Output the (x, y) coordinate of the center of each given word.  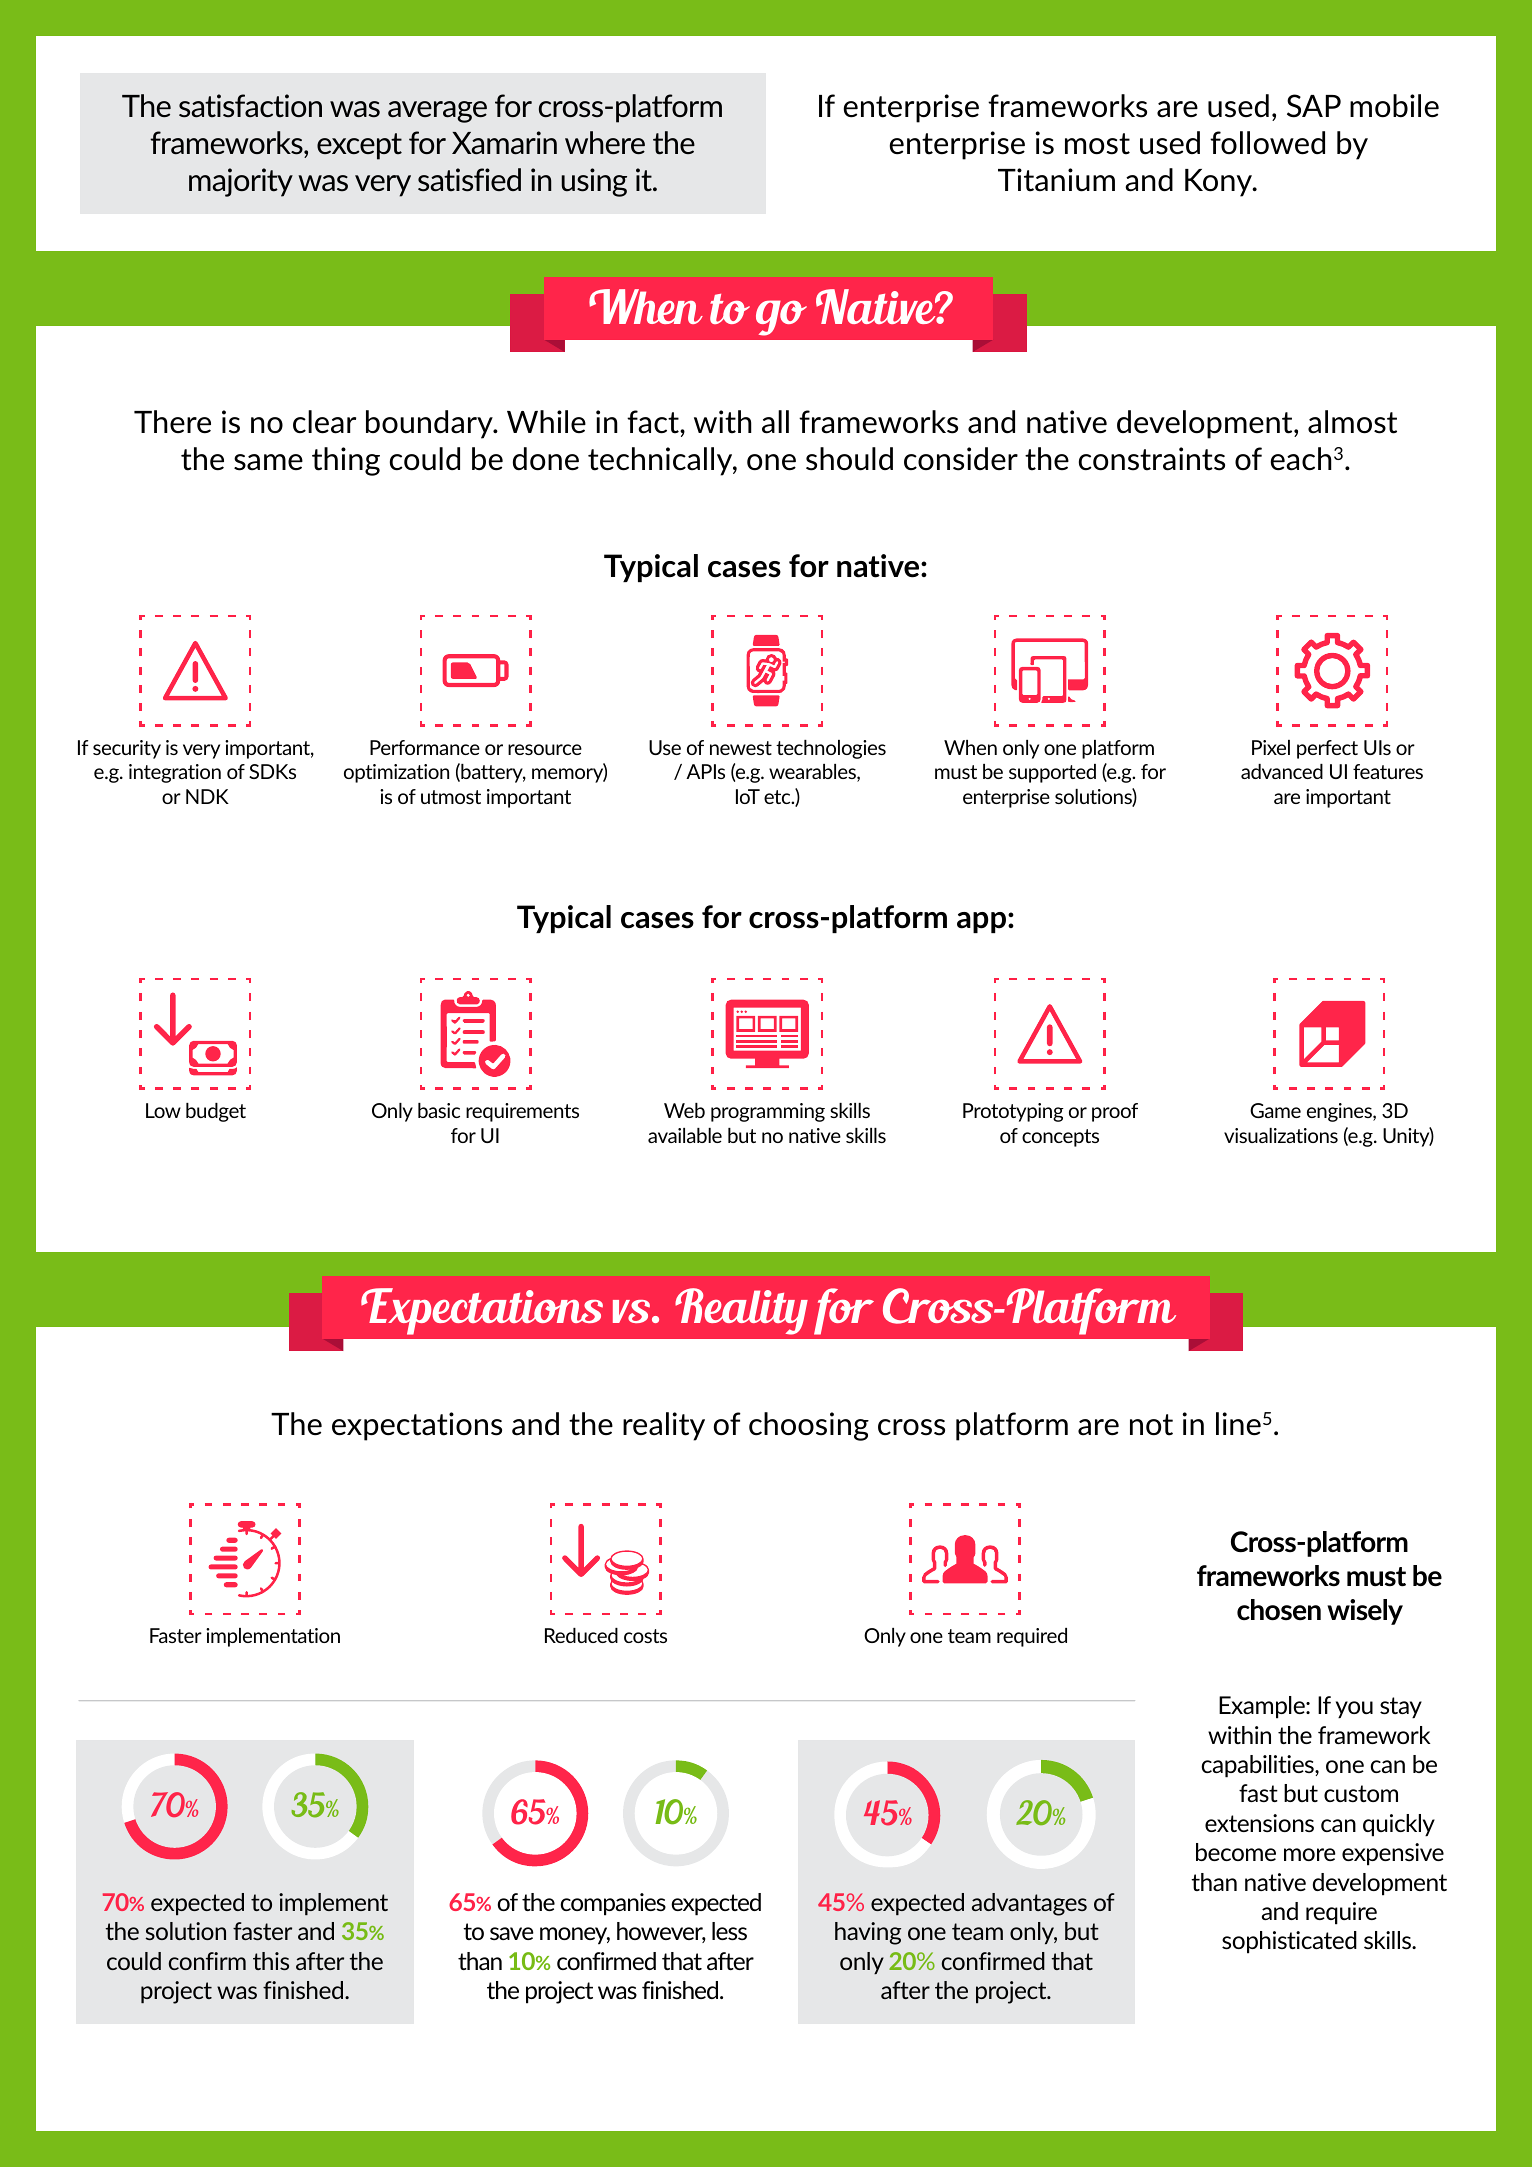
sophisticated (1289, 1942)
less (729, 1931)
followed (1267, 143)
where (605, 142)
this (271, 1961)
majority (241, 182)
